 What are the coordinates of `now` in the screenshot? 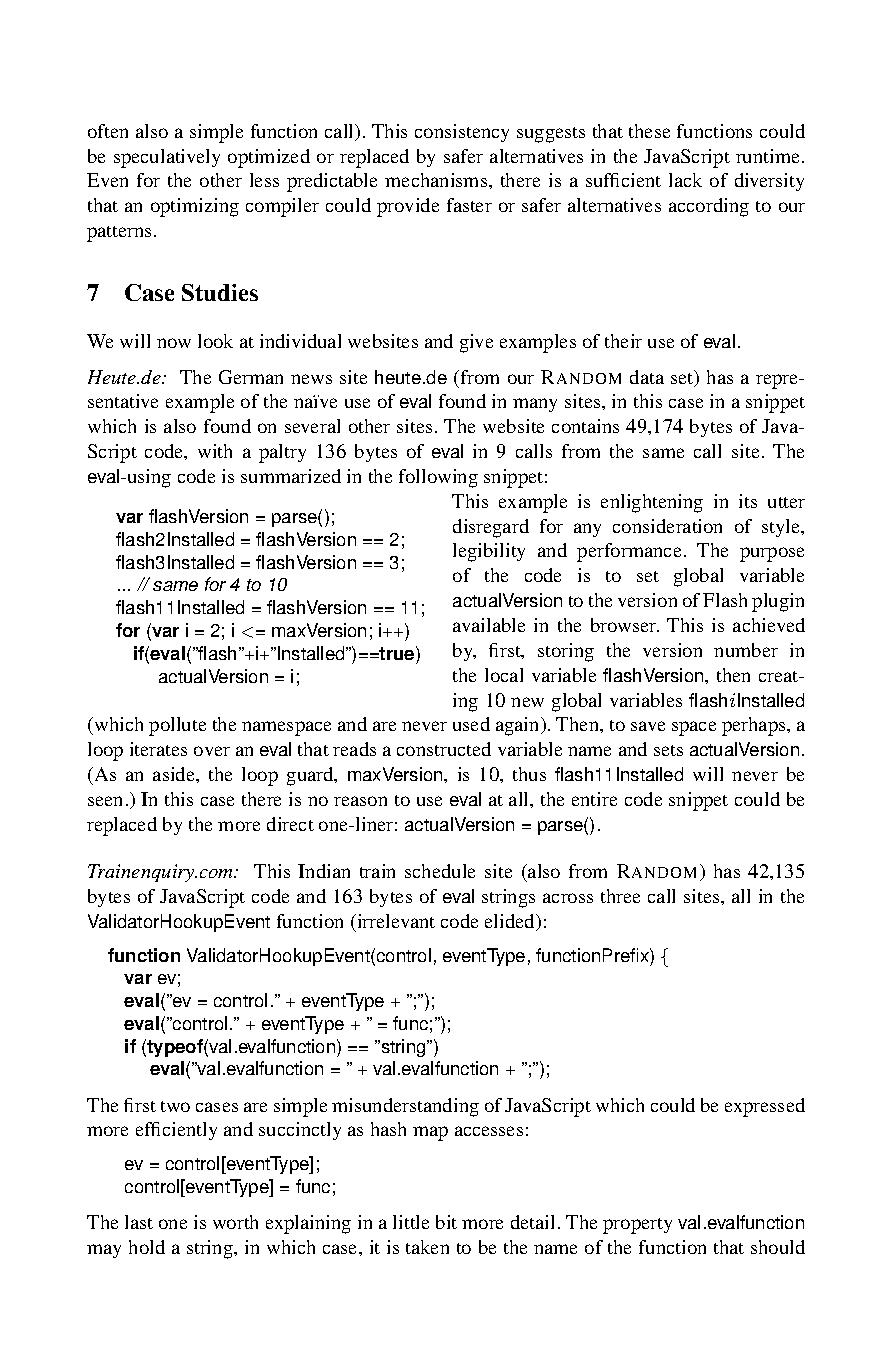 It's located at (174, 343).
